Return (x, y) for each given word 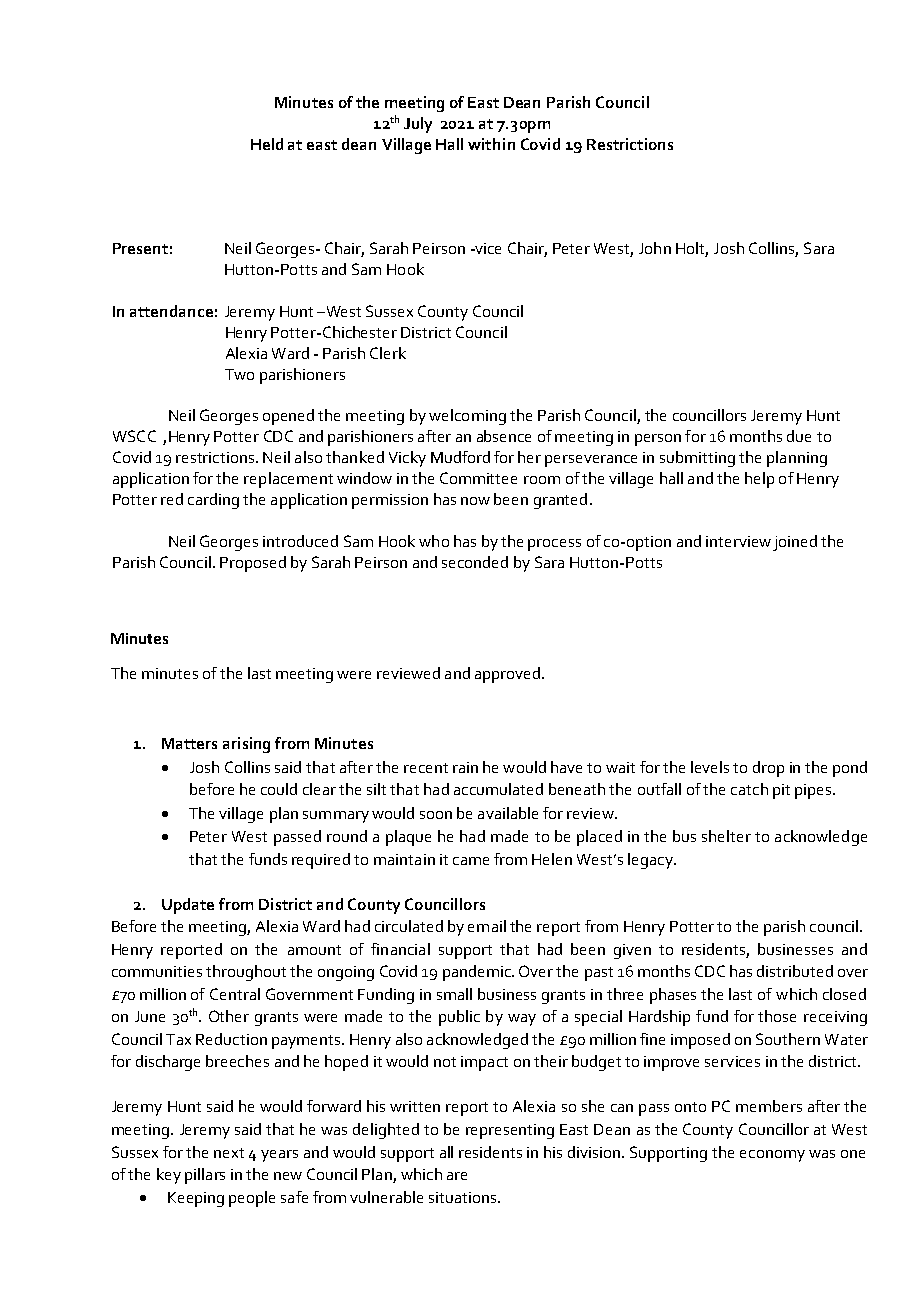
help (759, 480)
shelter (726, 836)
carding (213, 501)
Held (267, 144)
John (655, 248)
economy (772, 1156)
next (229, 1153)
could (279, 789)
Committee (478, 478)
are (457, 1176)
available (508, 813)
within (491, 144)
